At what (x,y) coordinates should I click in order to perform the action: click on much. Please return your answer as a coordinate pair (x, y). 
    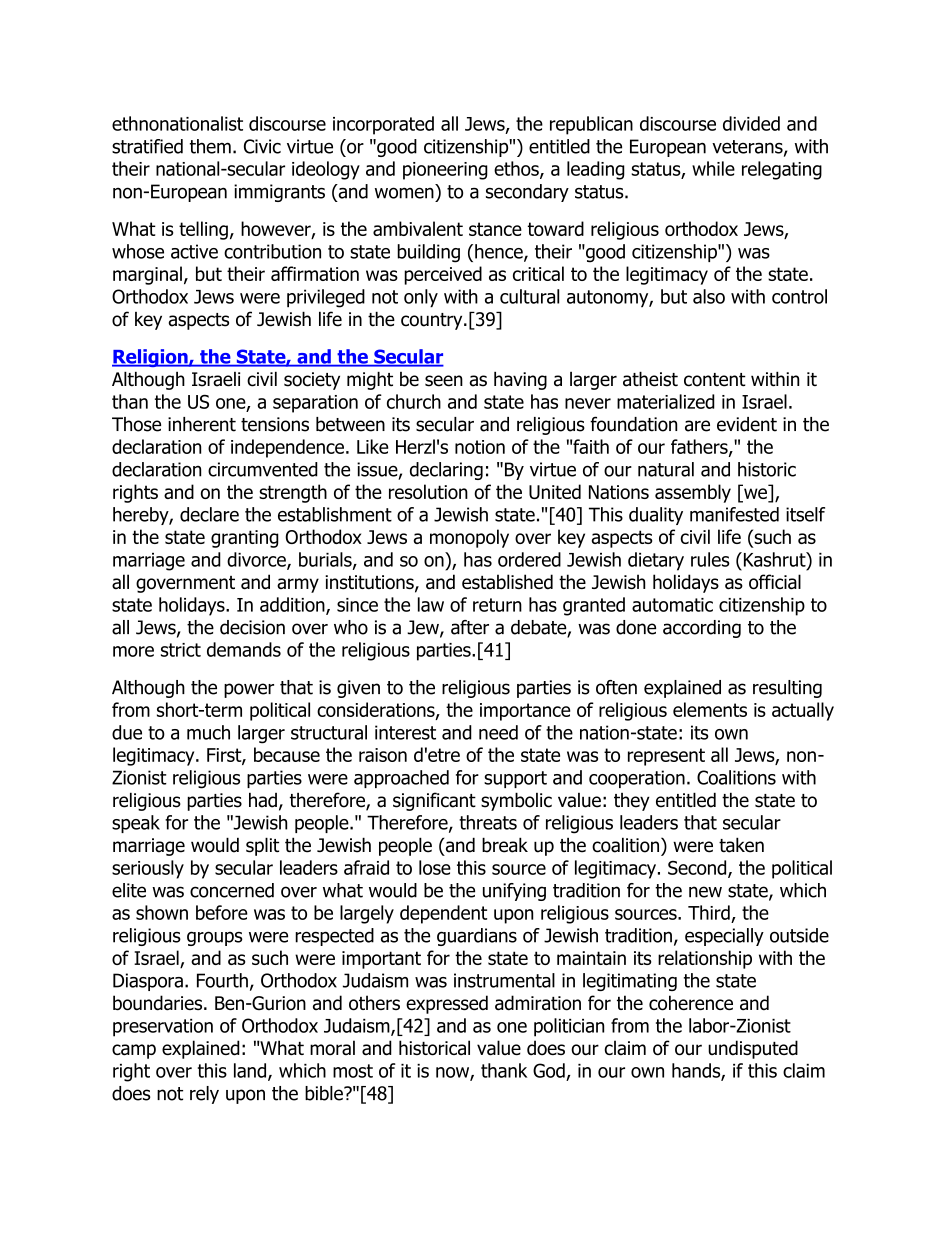
    Looking at the image, I should click on (208, 732).
